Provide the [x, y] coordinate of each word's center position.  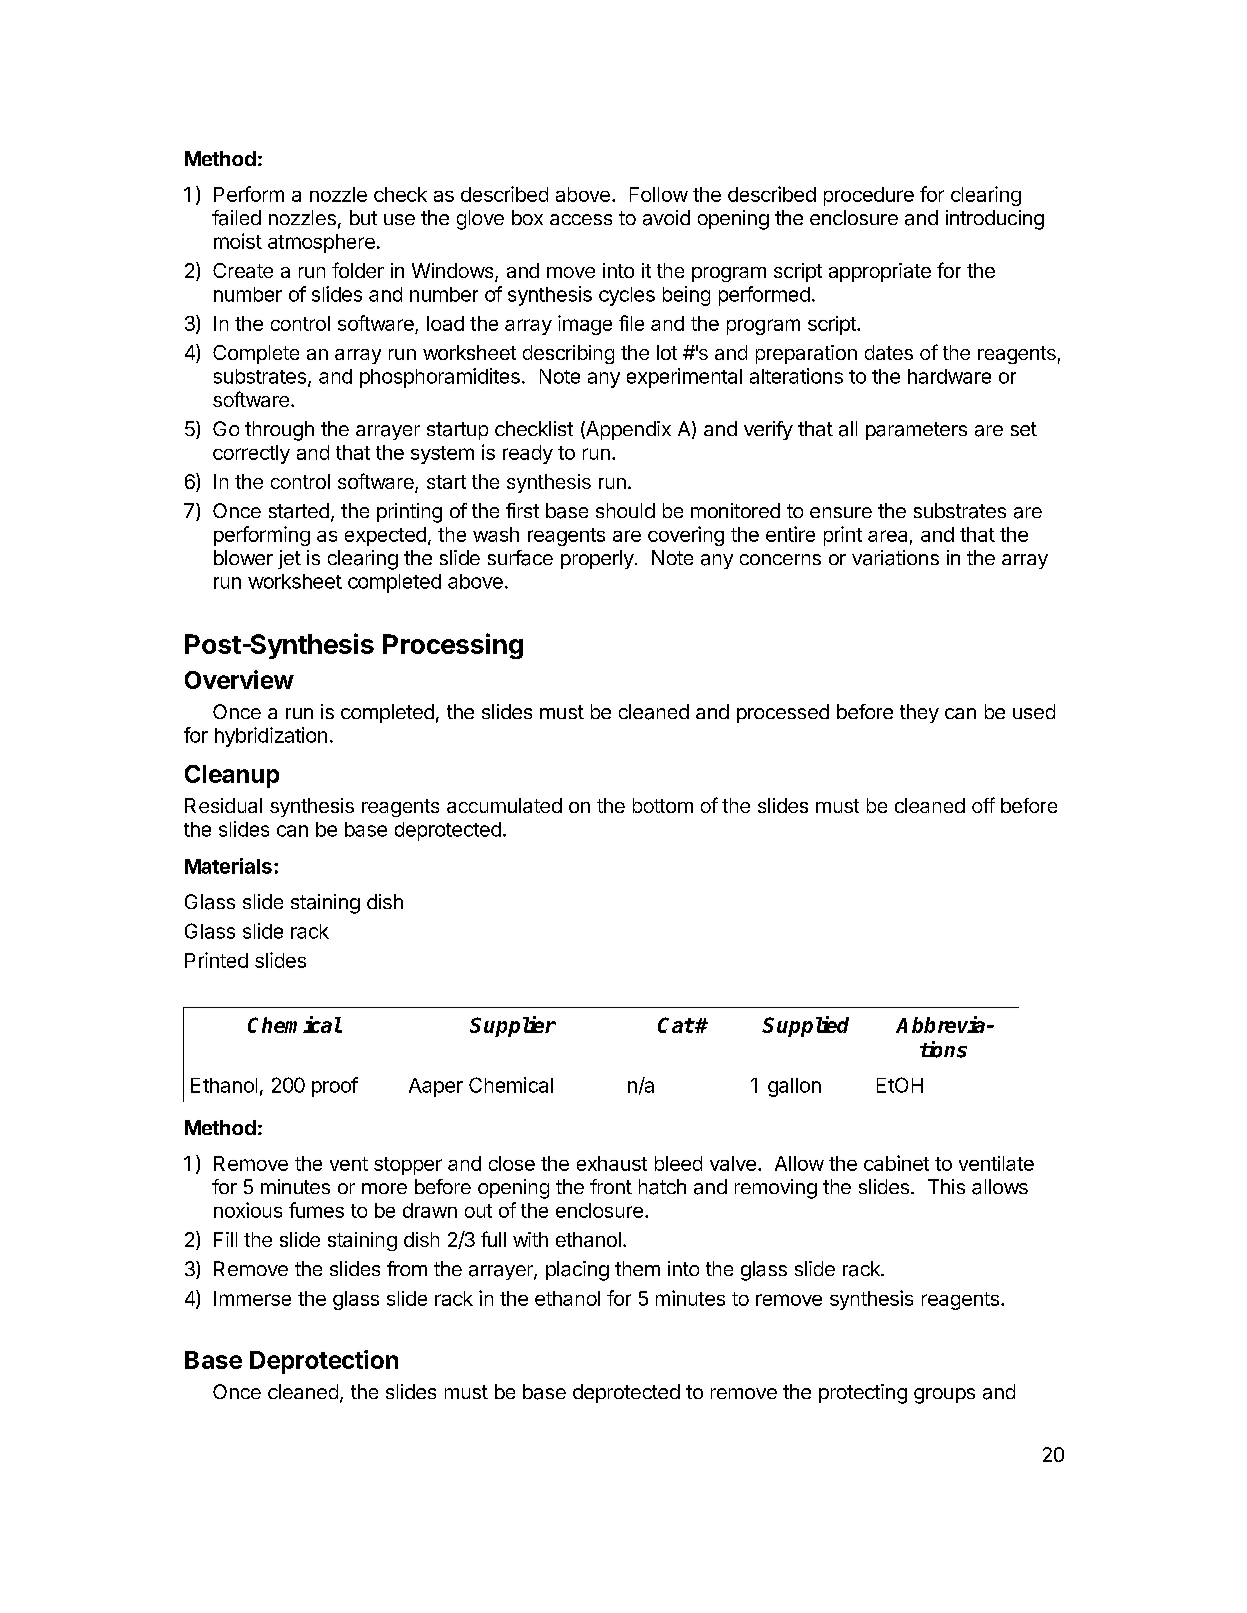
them [637, 1268]
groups [944, 1396]
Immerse [252, 1298]
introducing [995, 220]
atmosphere [321, 243]
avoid [666, 218]
